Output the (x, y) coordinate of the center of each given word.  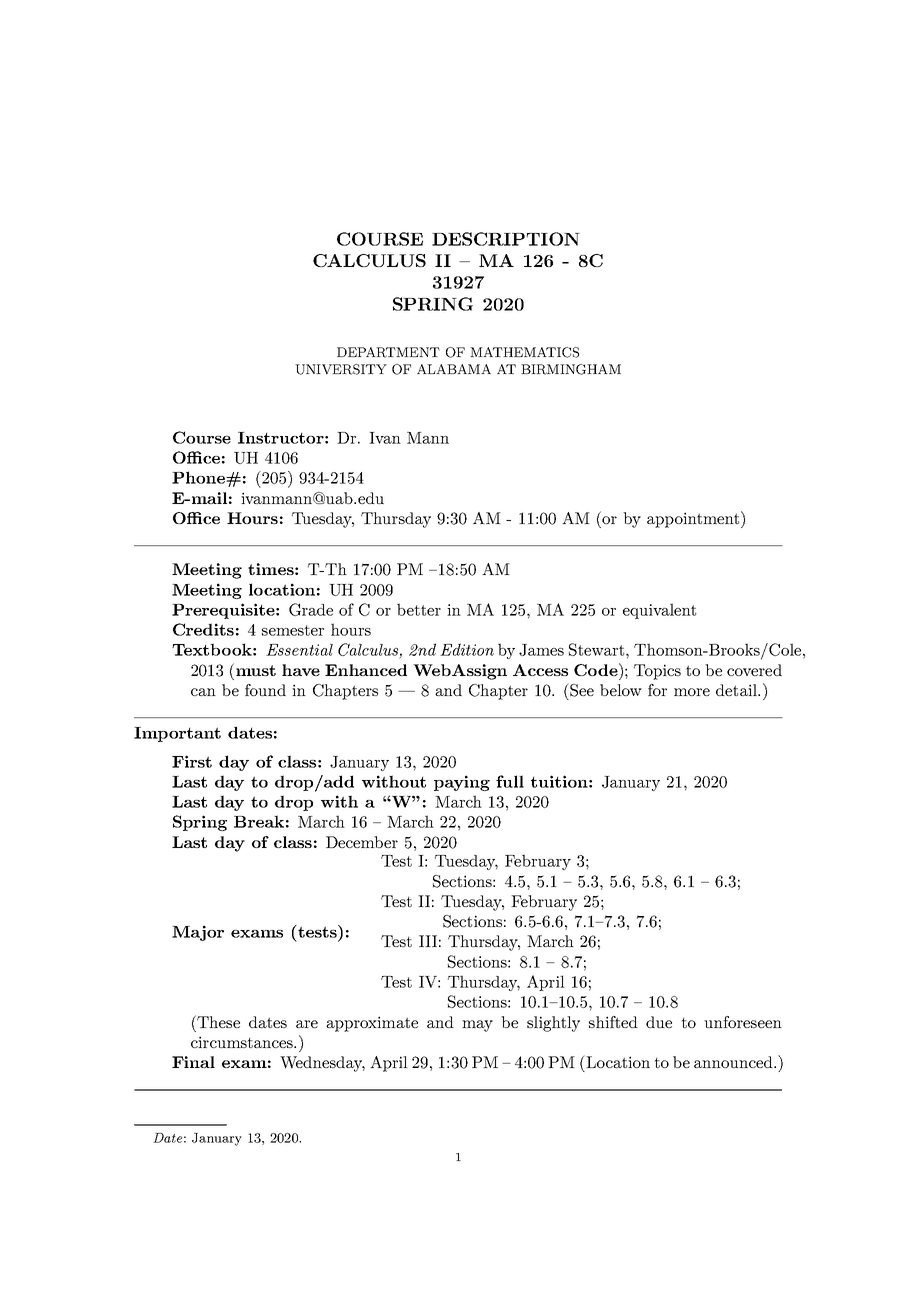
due (659, 1022)
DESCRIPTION (506, 239)
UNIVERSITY (341, 369)
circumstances (243, 1042)
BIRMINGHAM (571, 369)
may (477, 1026)
